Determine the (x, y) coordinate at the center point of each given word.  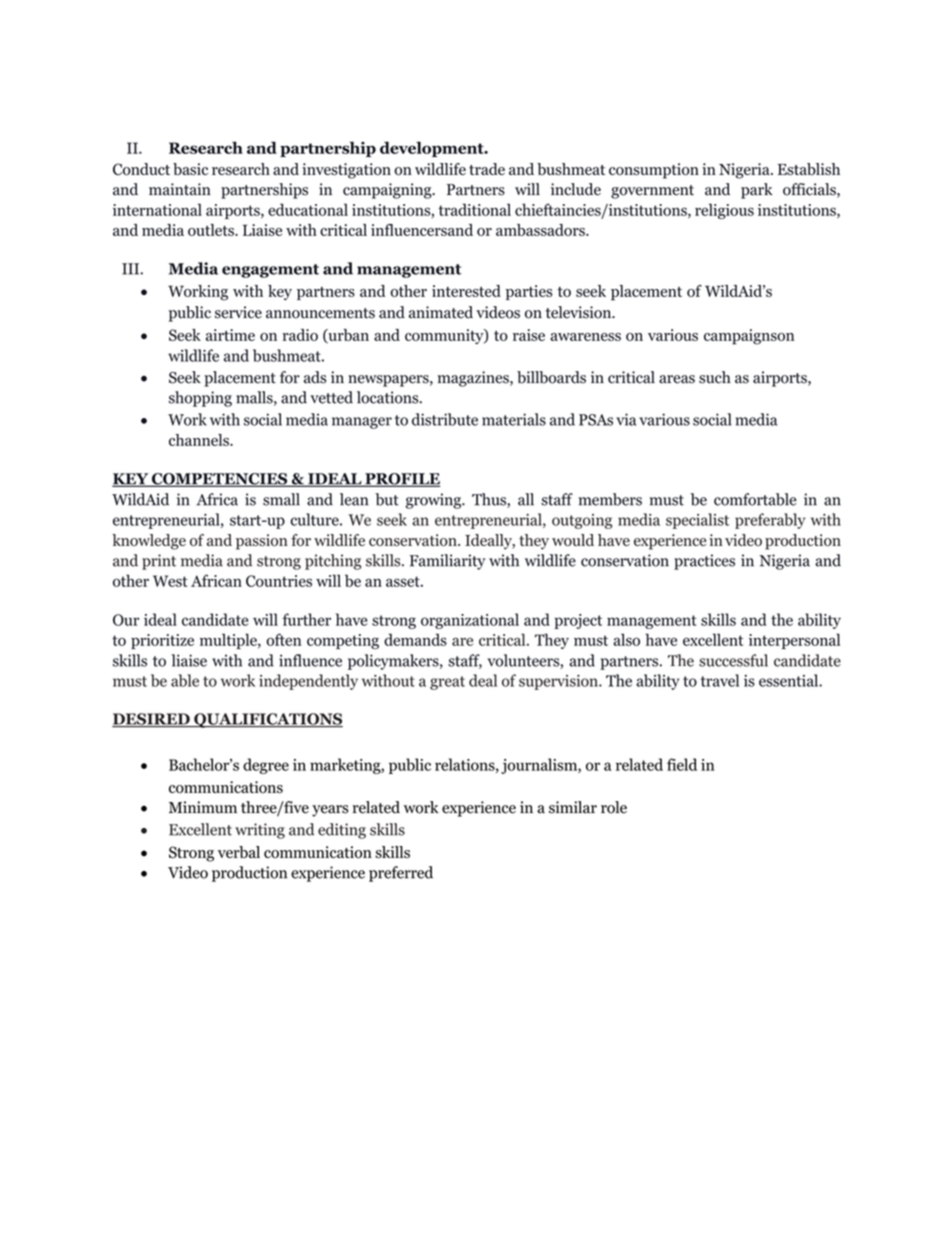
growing (435, 501)
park (757, 191)
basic (190, 169)
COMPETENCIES (220, 480)
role (614, 807)
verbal (239, 852)
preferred (401, 874)
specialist (697, 521)
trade (487, 169)
